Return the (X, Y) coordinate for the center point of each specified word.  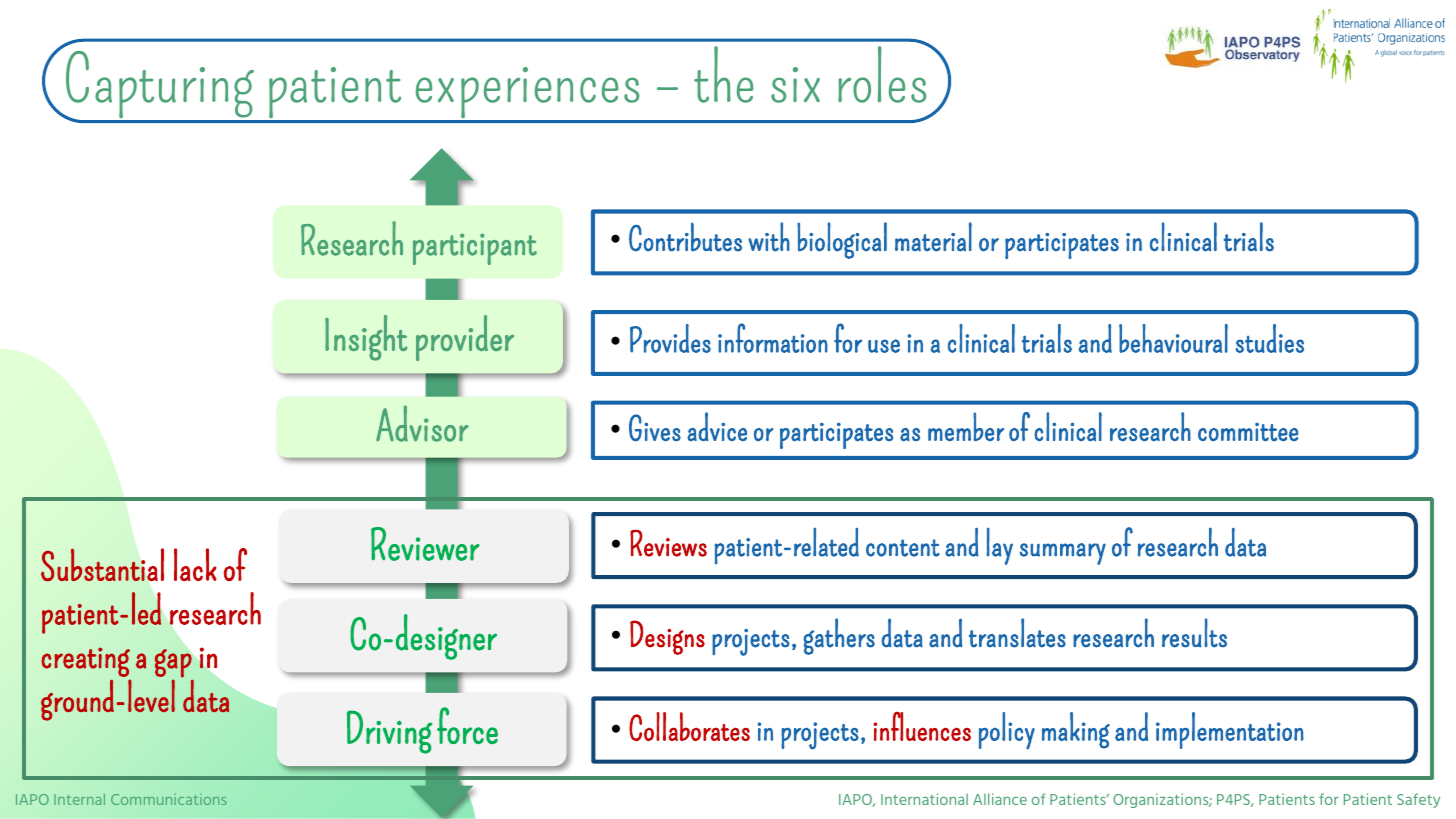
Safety (1418, 800)
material (933, 237)
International (924, 799)
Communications (169, 799)
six (795, 85)
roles (883, 73)
